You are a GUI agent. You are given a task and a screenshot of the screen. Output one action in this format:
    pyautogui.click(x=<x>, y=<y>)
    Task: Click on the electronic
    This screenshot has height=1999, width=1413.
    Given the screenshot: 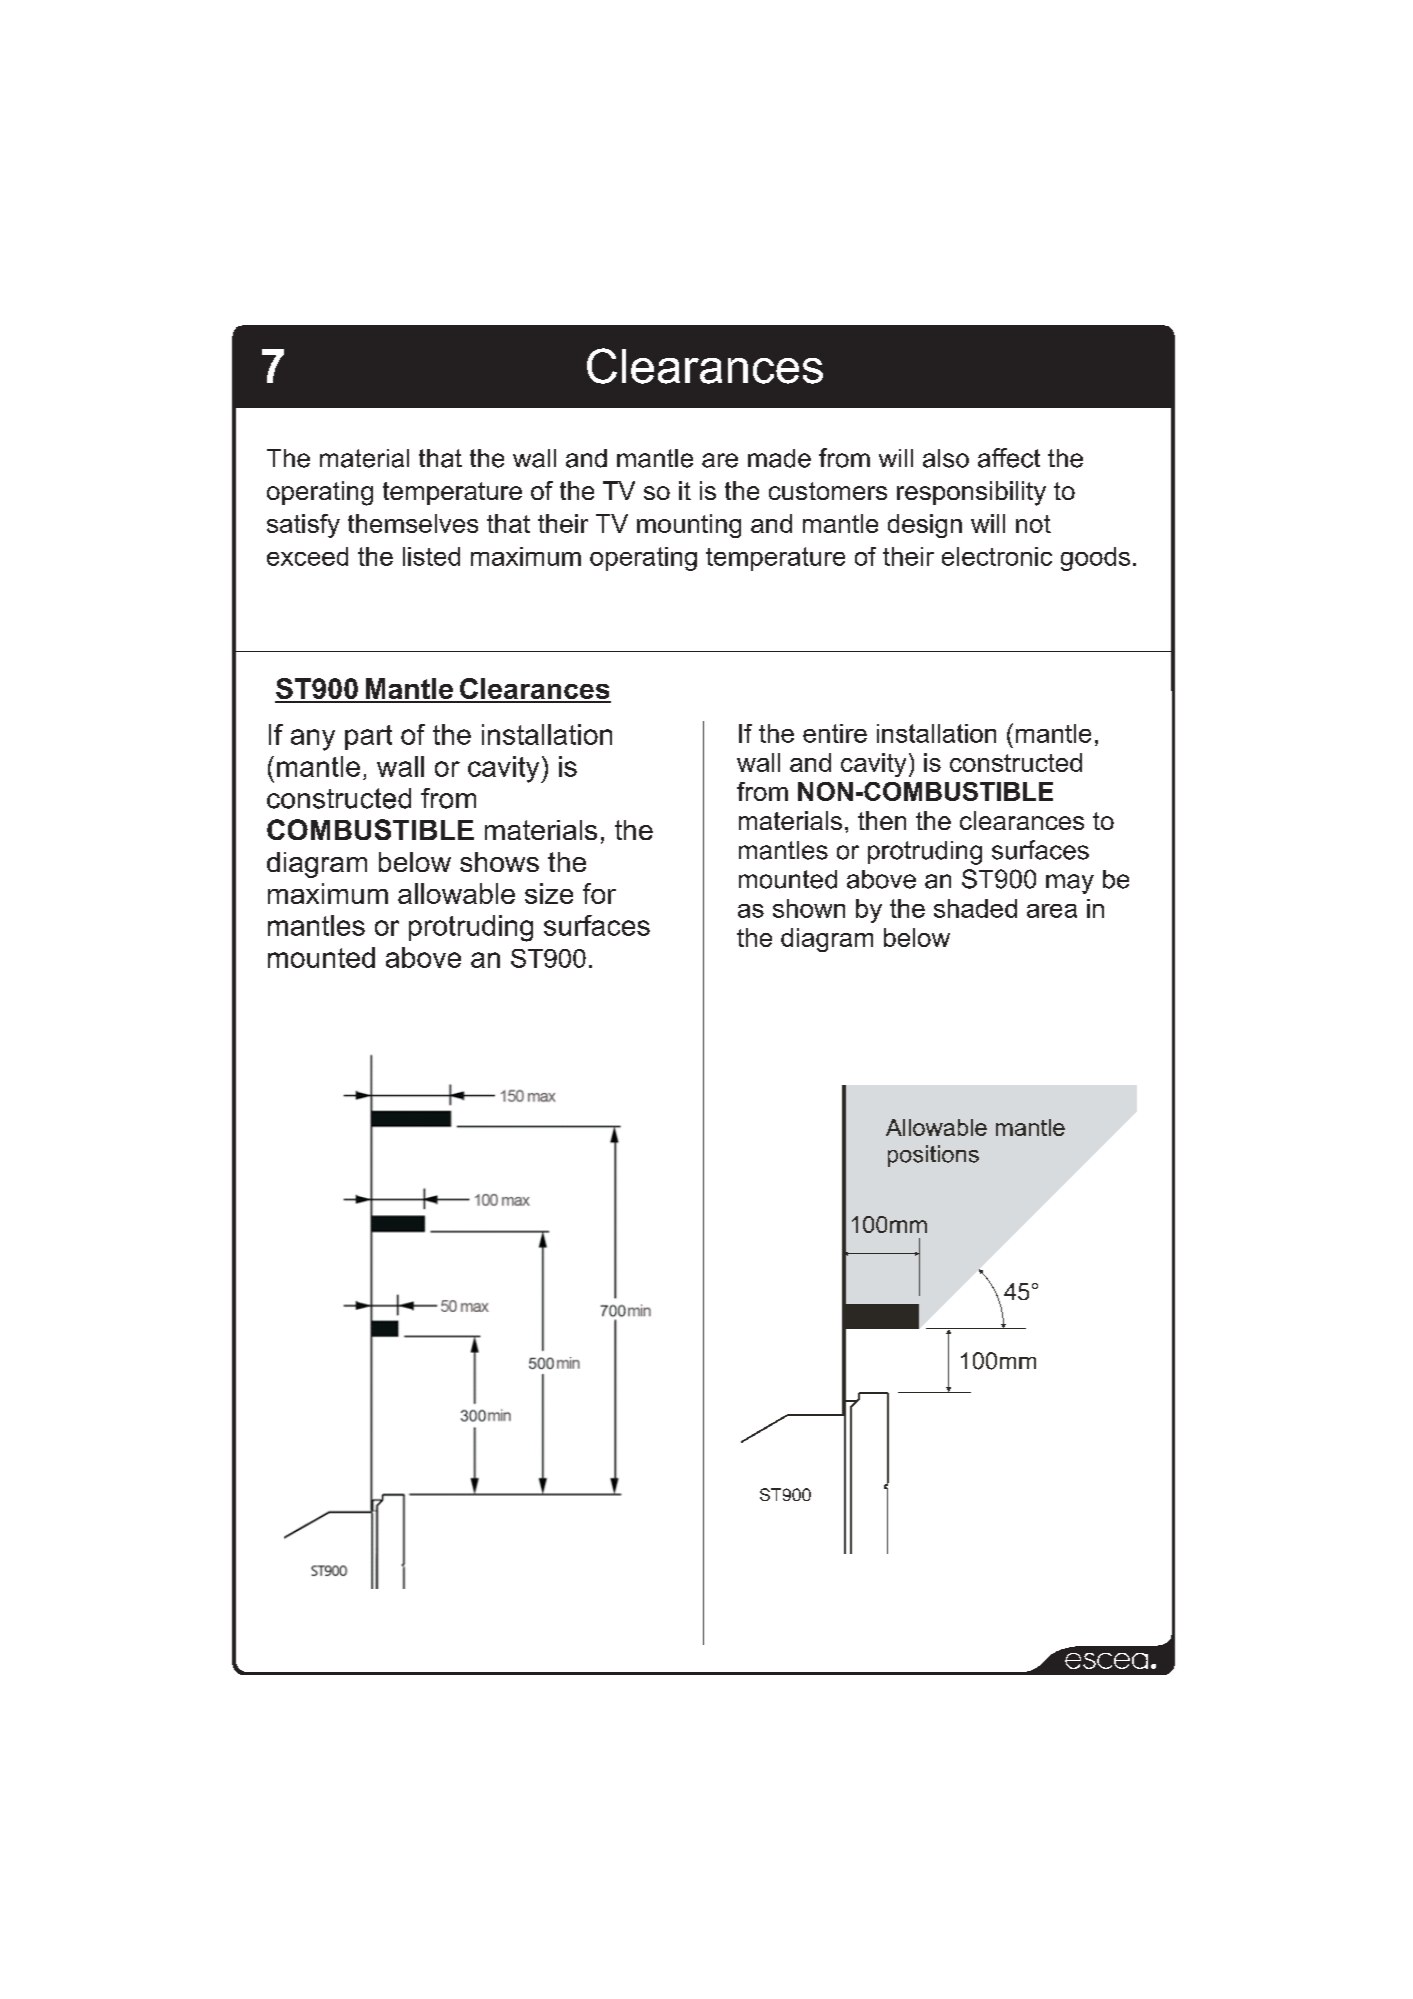 What is the action you would take?
    pyautogui.click(x=997, y=556)
